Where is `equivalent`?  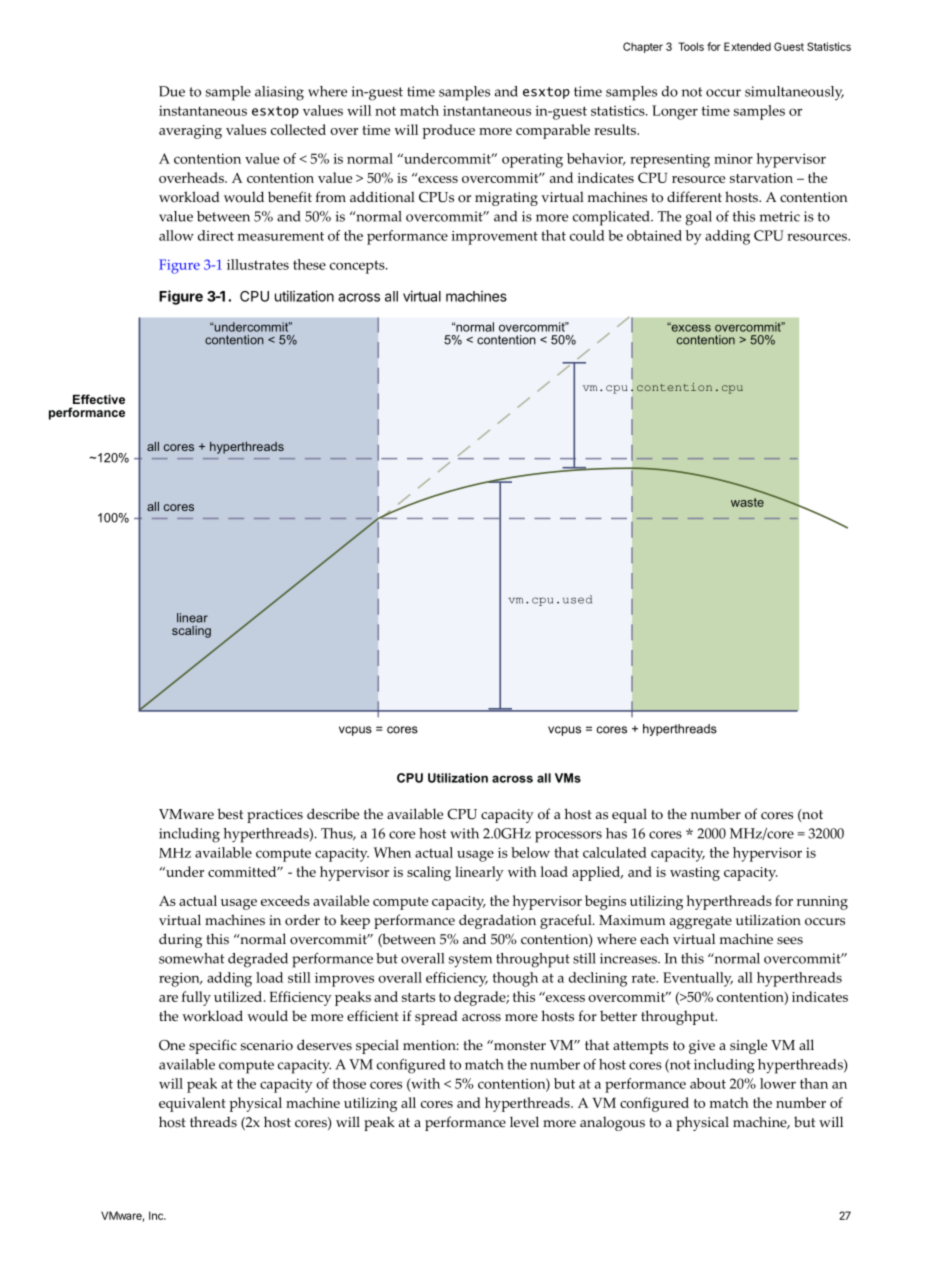 equivalent is located at coordinates (192, 1104).
